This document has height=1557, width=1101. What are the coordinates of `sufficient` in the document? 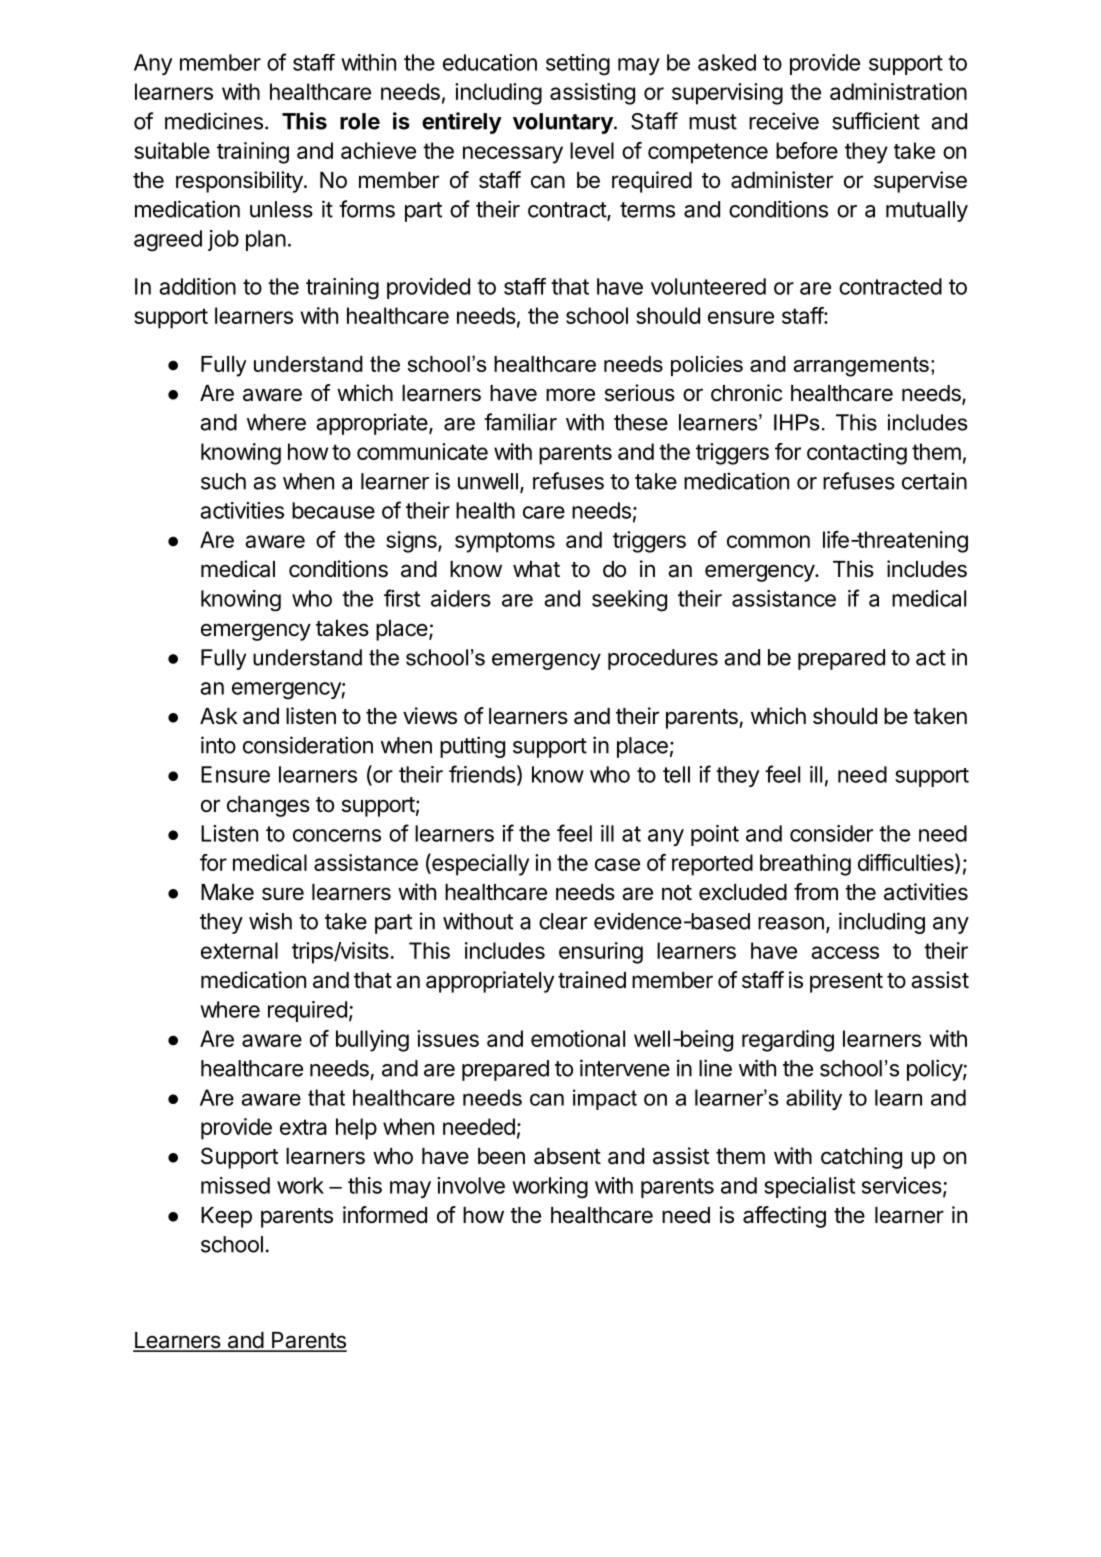 It's located at (876, 121).
